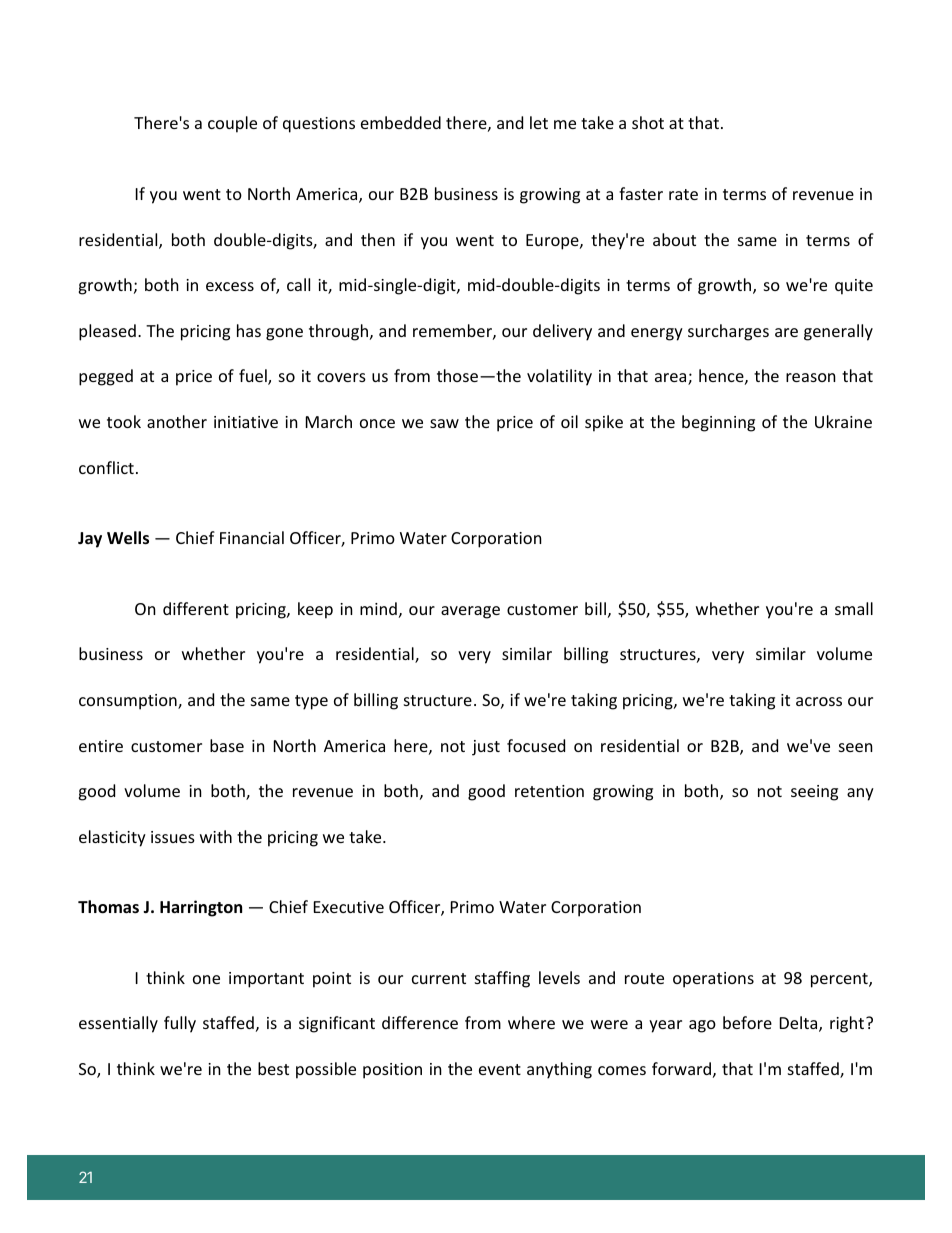 The width and height of the document is (952, 1233). What do you see at coordinates (500, 1069) in the document?
I see `event` at bounding box center [500, 1069].
